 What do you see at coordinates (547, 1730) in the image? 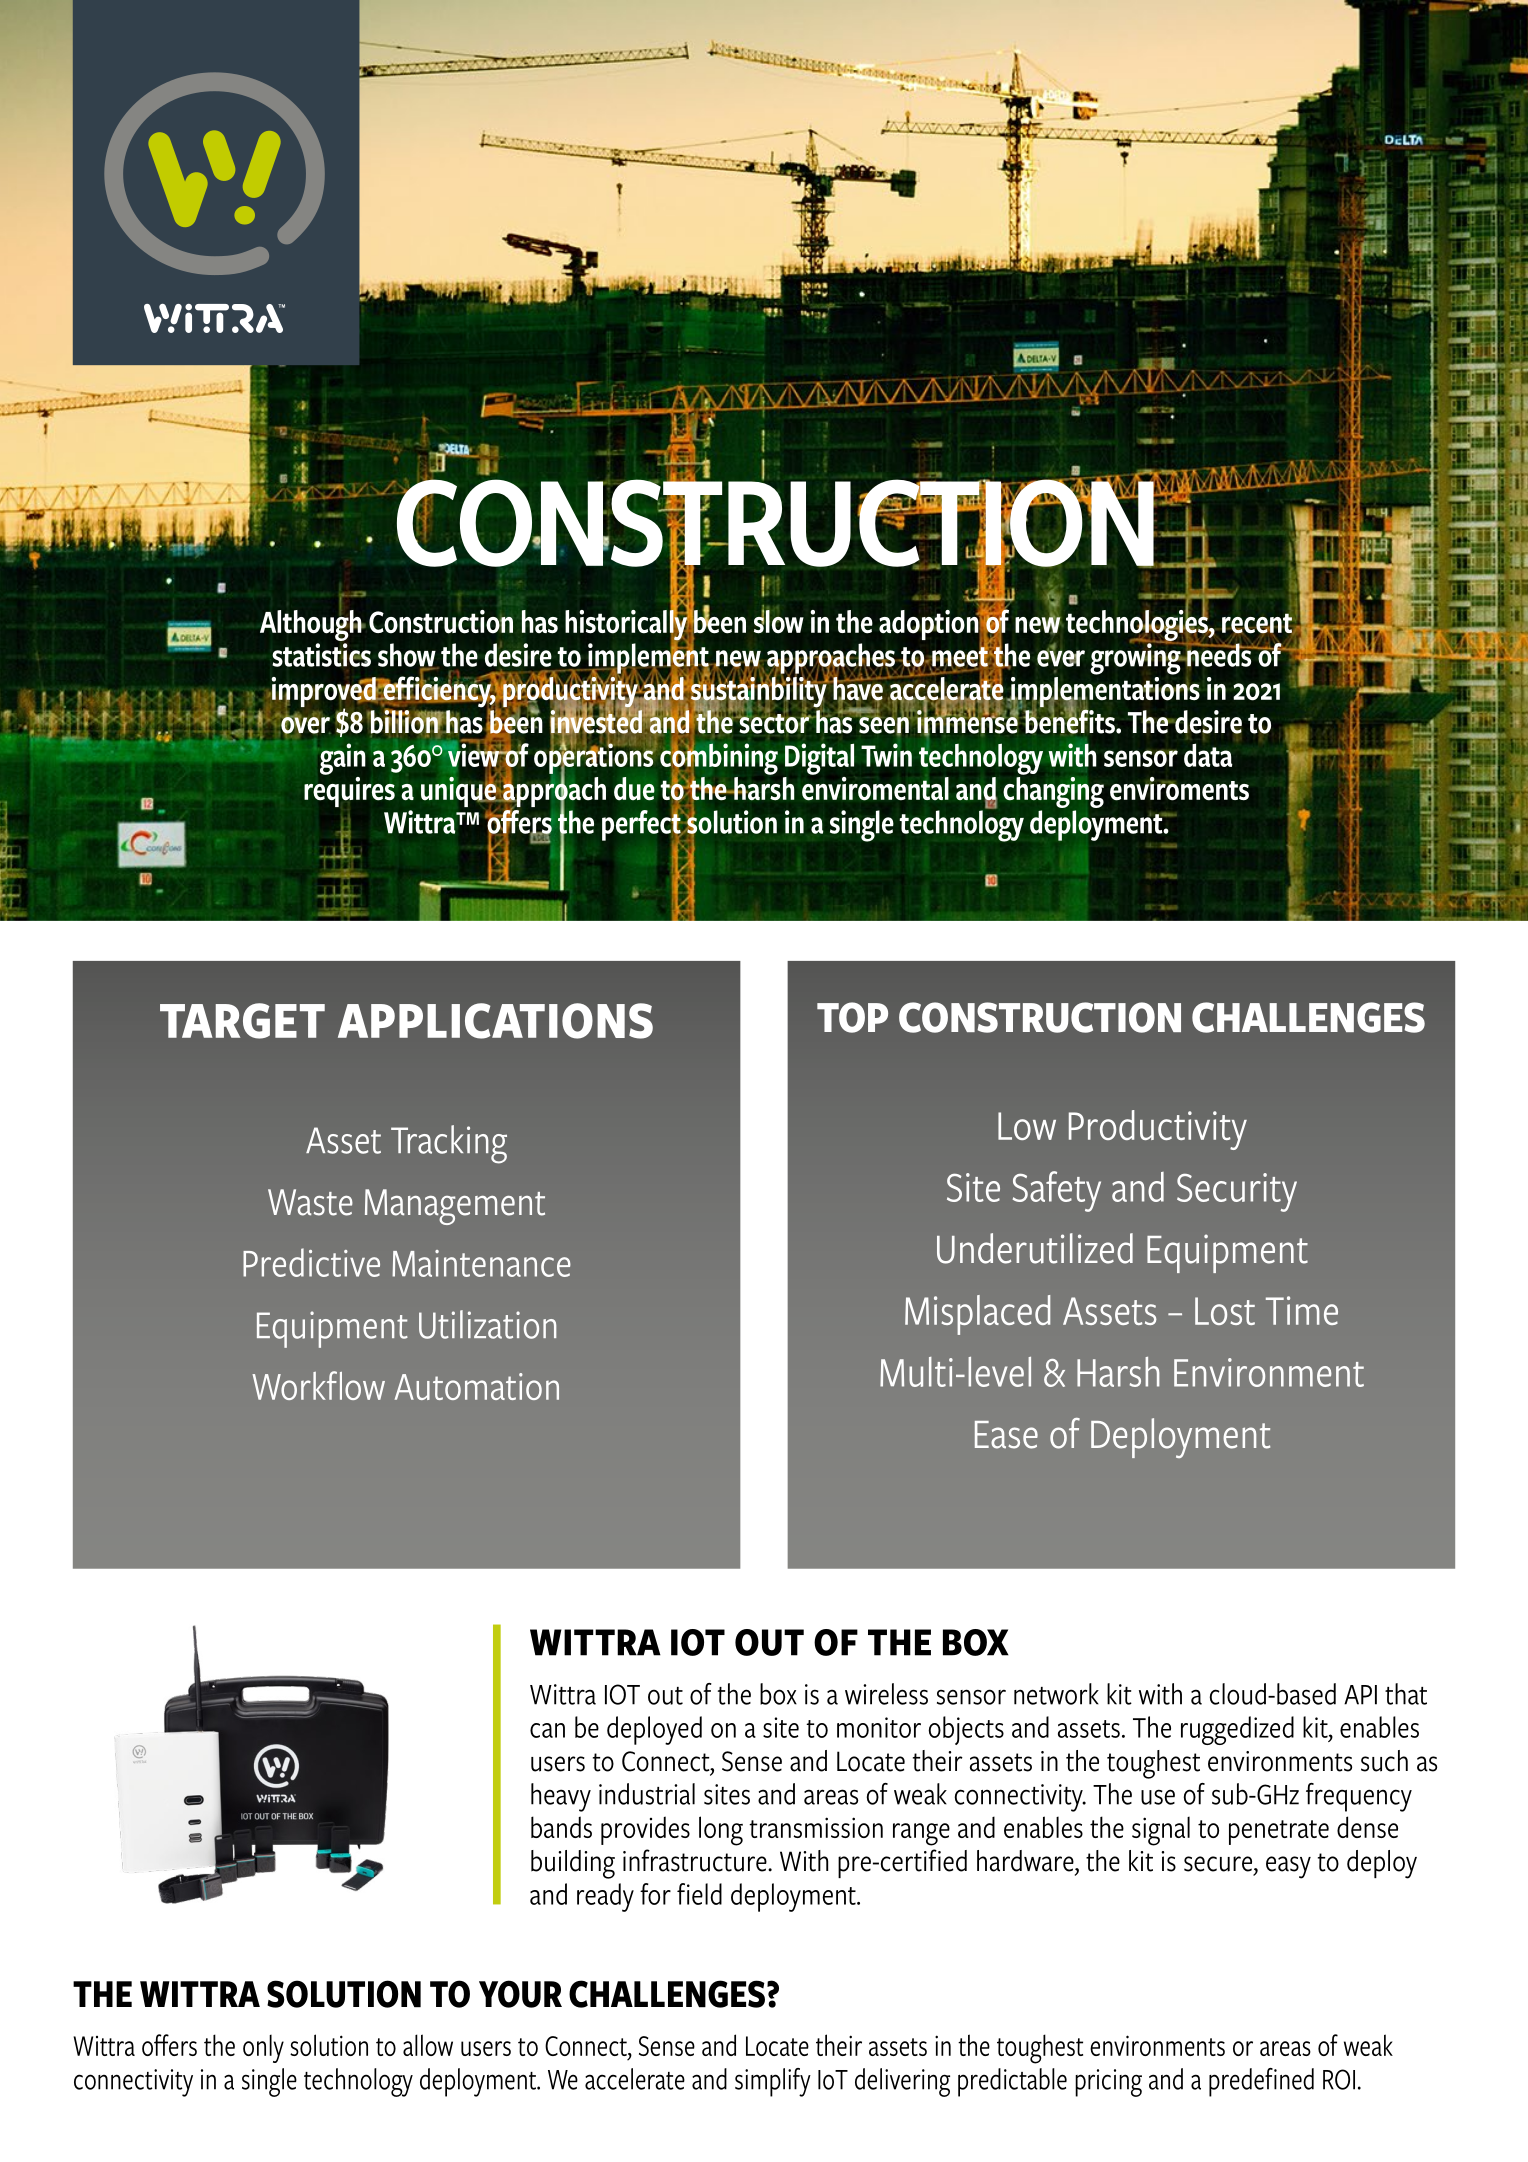
I see `can` at bounding box center [547, 1730].
